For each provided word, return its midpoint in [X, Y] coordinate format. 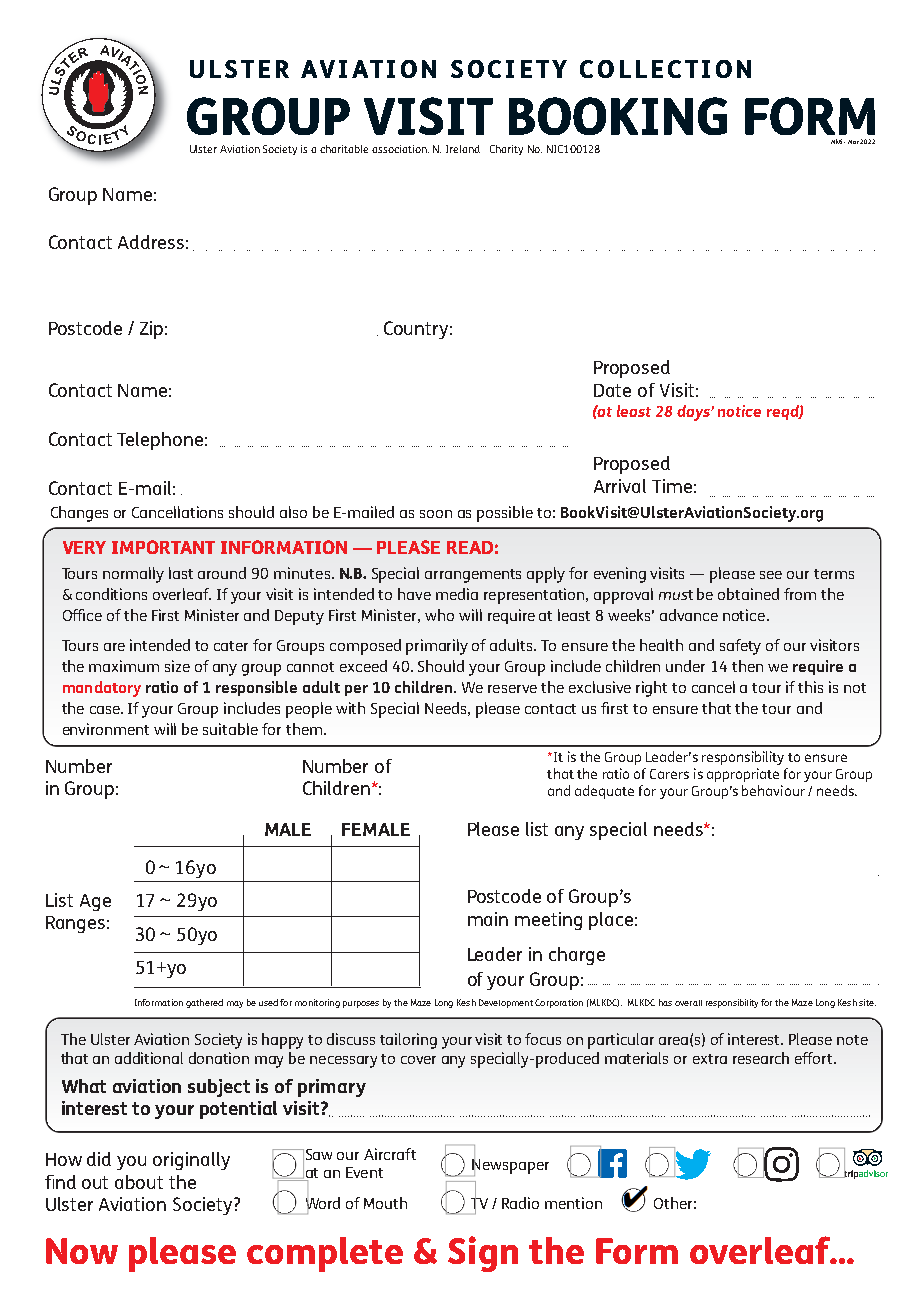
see [771, 575]
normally [133, 575]
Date [612, 390]
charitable [344, 149]
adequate [604, 792]
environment [106, 729]
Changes [79, 514]
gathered [204, 1003]
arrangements [473, 576]
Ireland [463, 149]
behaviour [773, 790]
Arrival [620, 486]
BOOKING [618, 116]
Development [506, 1003]
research [761, 1058]
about [139, 1182]
